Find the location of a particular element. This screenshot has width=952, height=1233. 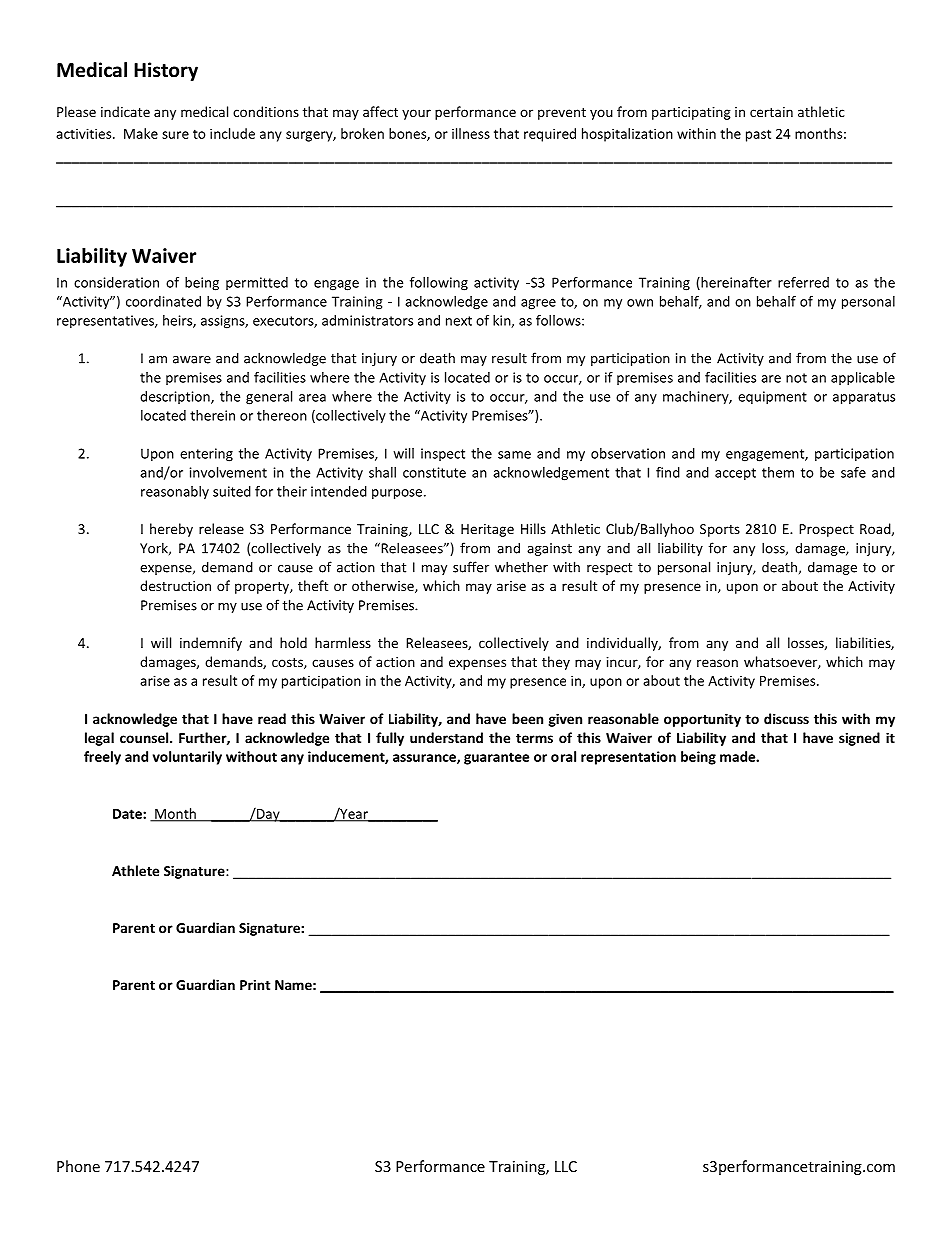

coordinated is located at coordinates (163, 301).
